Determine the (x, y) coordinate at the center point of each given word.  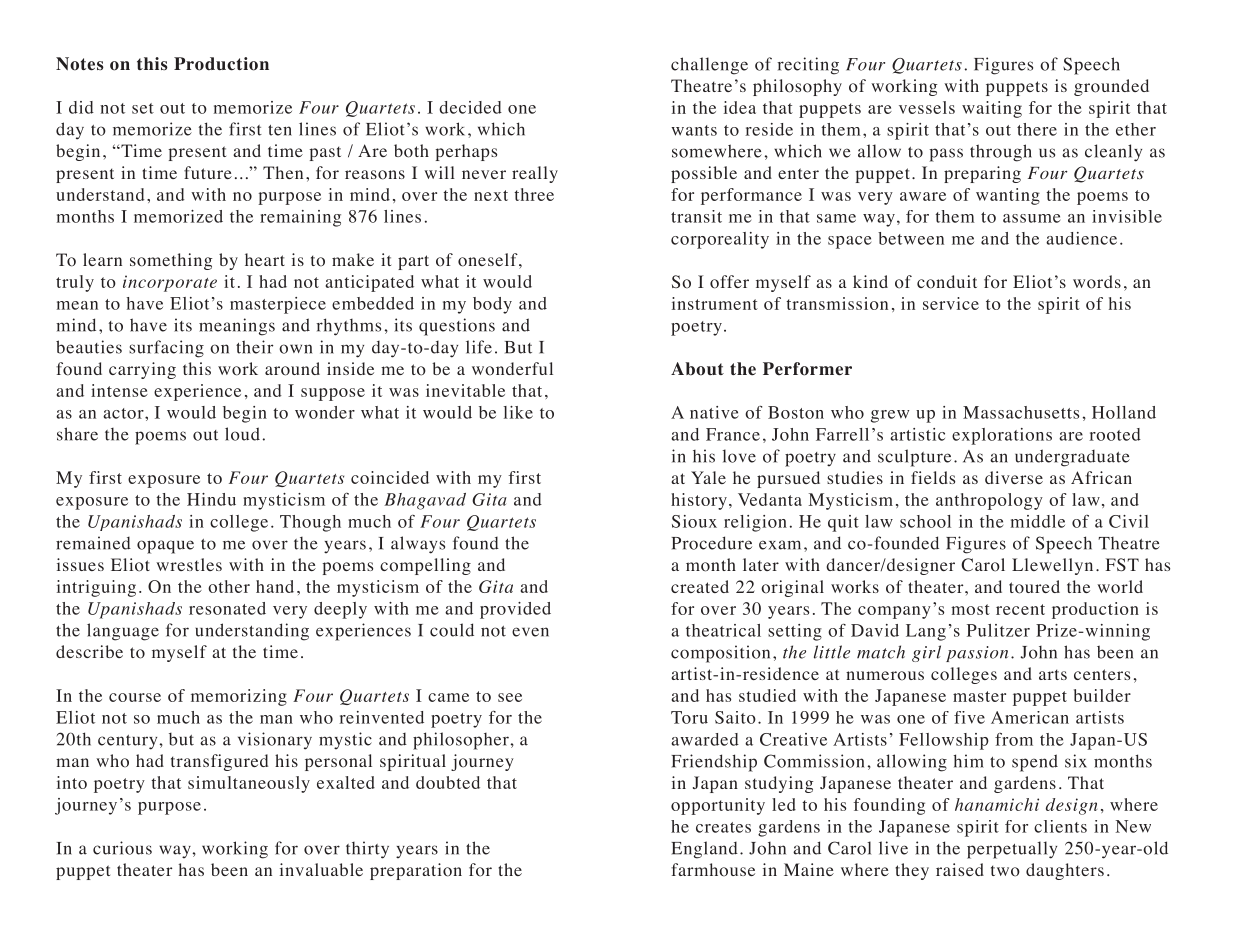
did (81, 107)
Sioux (694, 521)
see (510, 697)
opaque (165, 547)
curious (122, 848)
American (1030, 717)
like (518, 412)
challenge (709, 66)
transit (696, 216)
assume (1031, 218)
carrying (142, 370)
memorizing (239, 697)
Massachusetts (1021, 412)
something (171, 261)
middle (1038, 521)
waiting (992, 109)
